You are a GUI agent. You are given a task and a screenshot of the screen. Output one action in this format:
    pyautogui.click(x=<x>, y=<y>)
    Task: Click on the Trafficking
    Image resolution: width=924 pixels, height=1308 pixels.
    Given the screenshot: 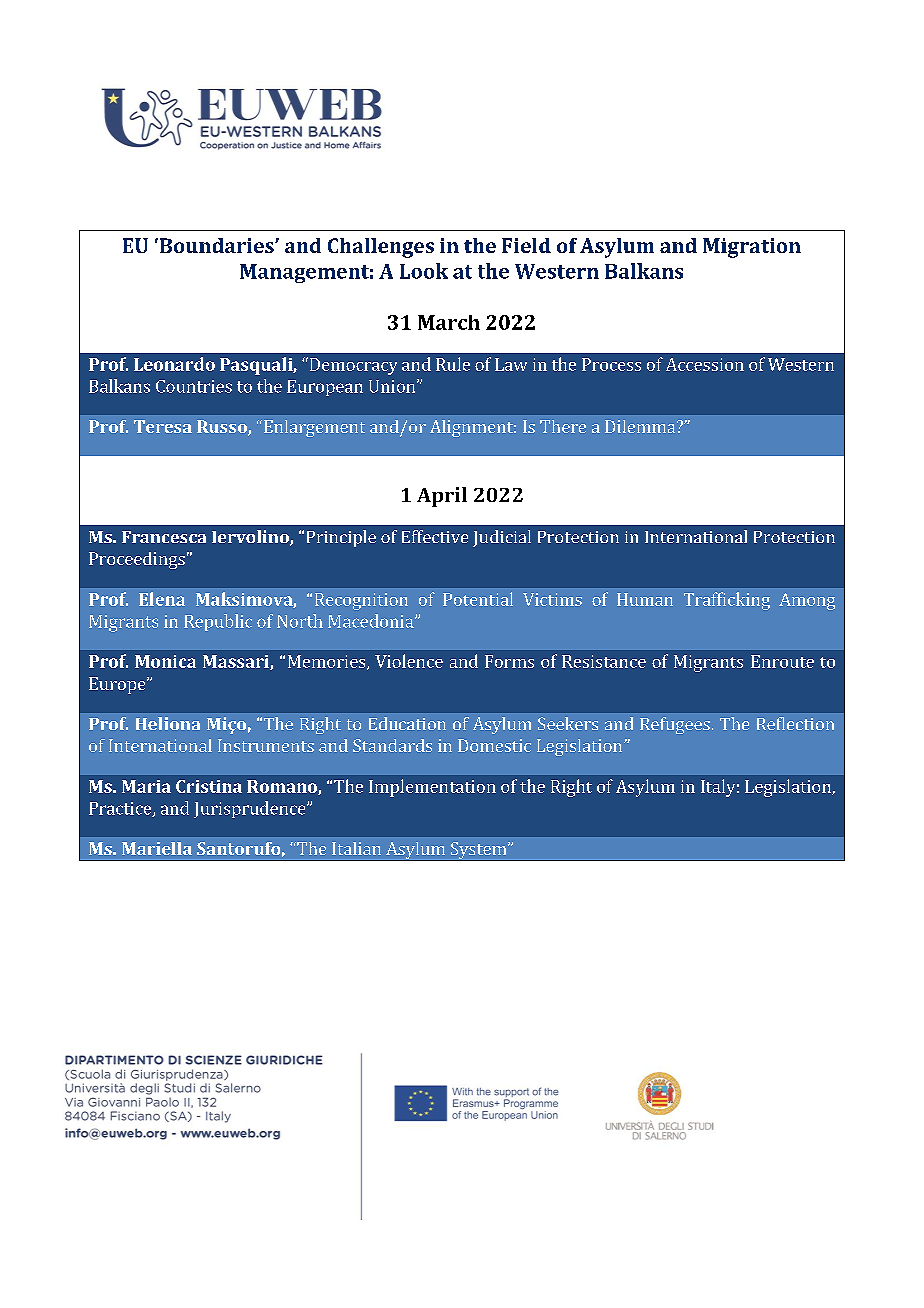 What is the action you would take?
    pyautogui.click(x=727, y=601)
